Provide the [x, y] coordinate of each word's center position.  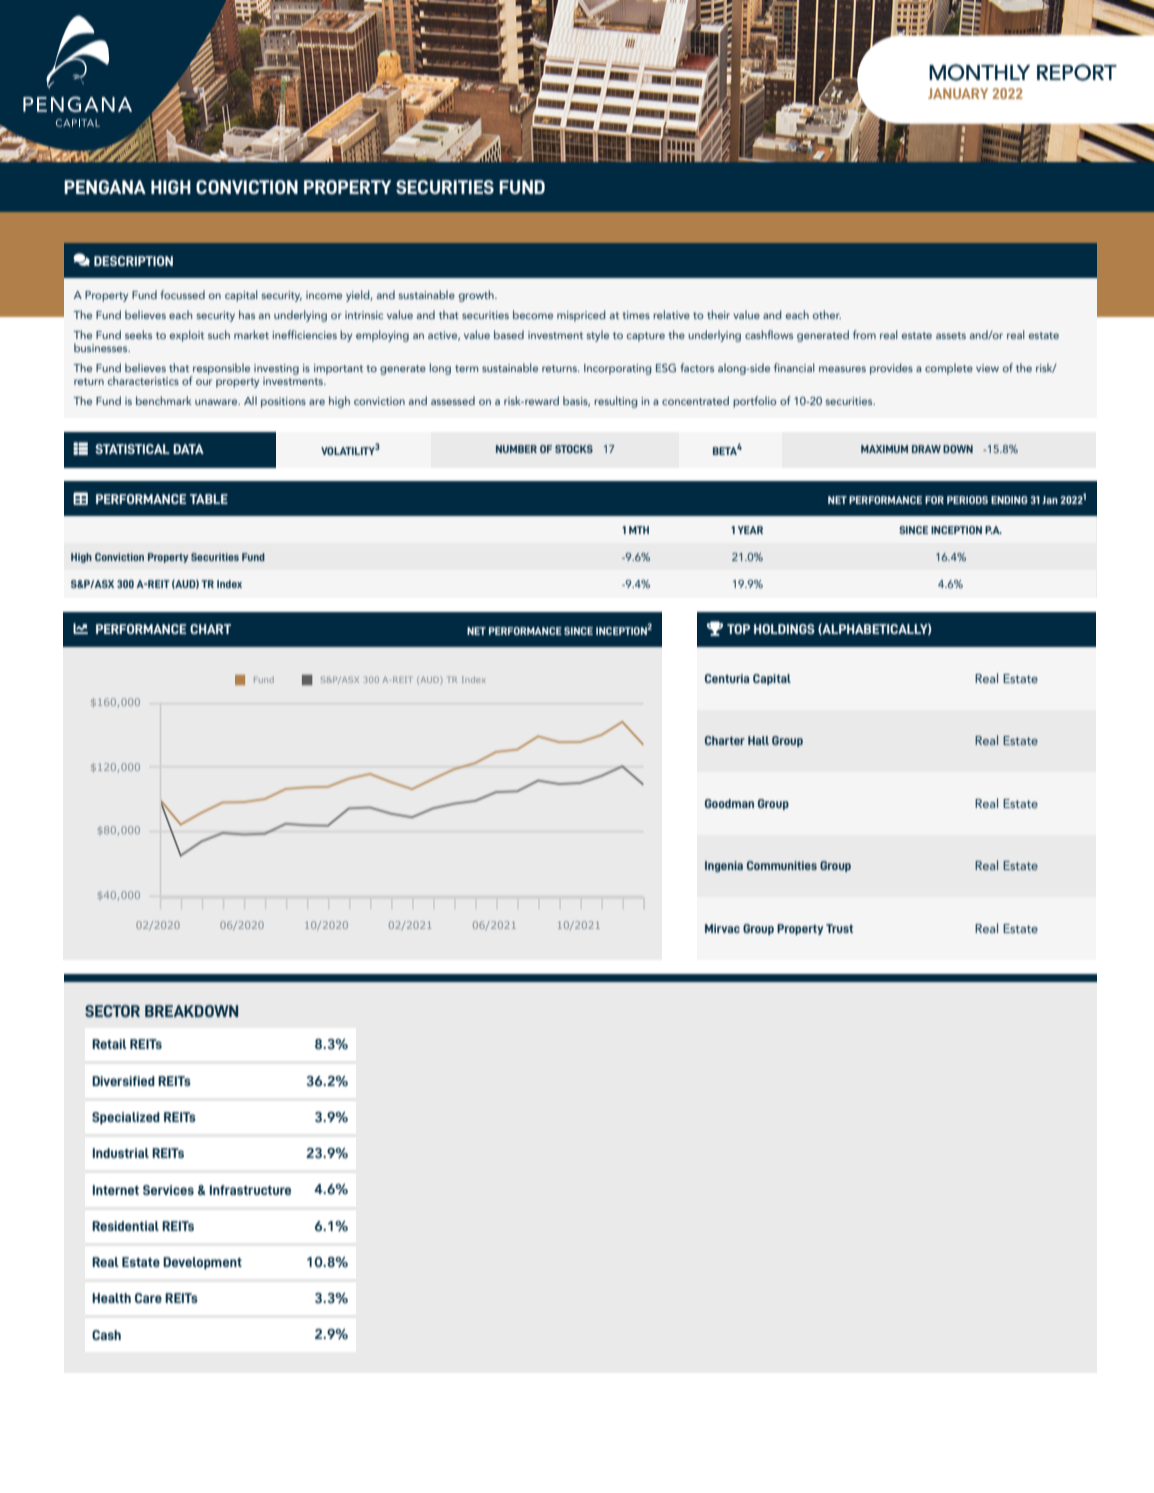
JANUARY [958, 93]
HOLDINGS [784, 629]
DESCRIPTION [133, 261]
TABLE [209, 499]
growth [477, 296]
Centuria [727, 678]
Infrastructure [250, 1190]
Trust [839, 928]
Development [202, 1263]
